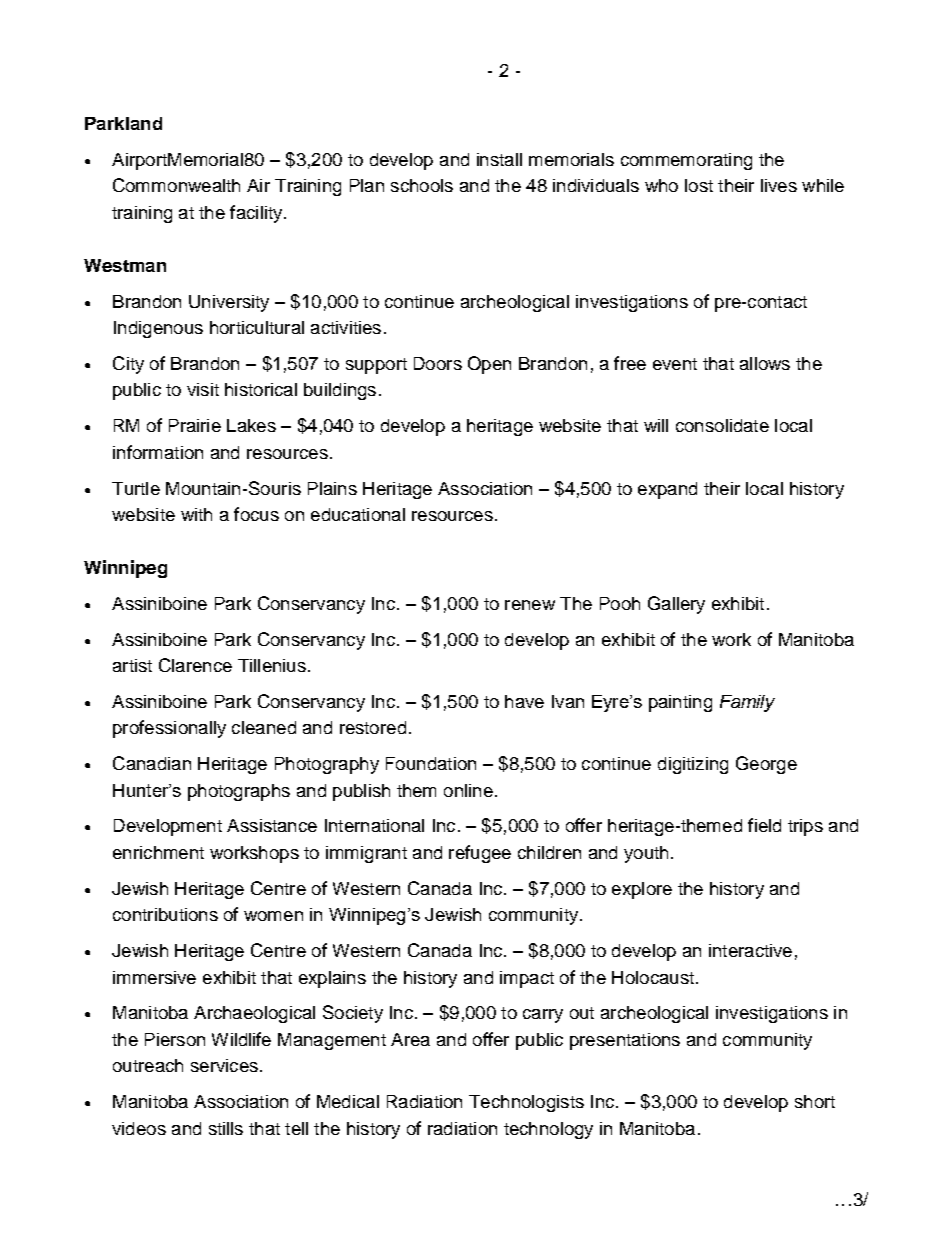 This screenshot has height=1233, width=952. What do you see at coordinates (764, 825) in the screenshot?
I see `field` at bounding box center [764, 825].
